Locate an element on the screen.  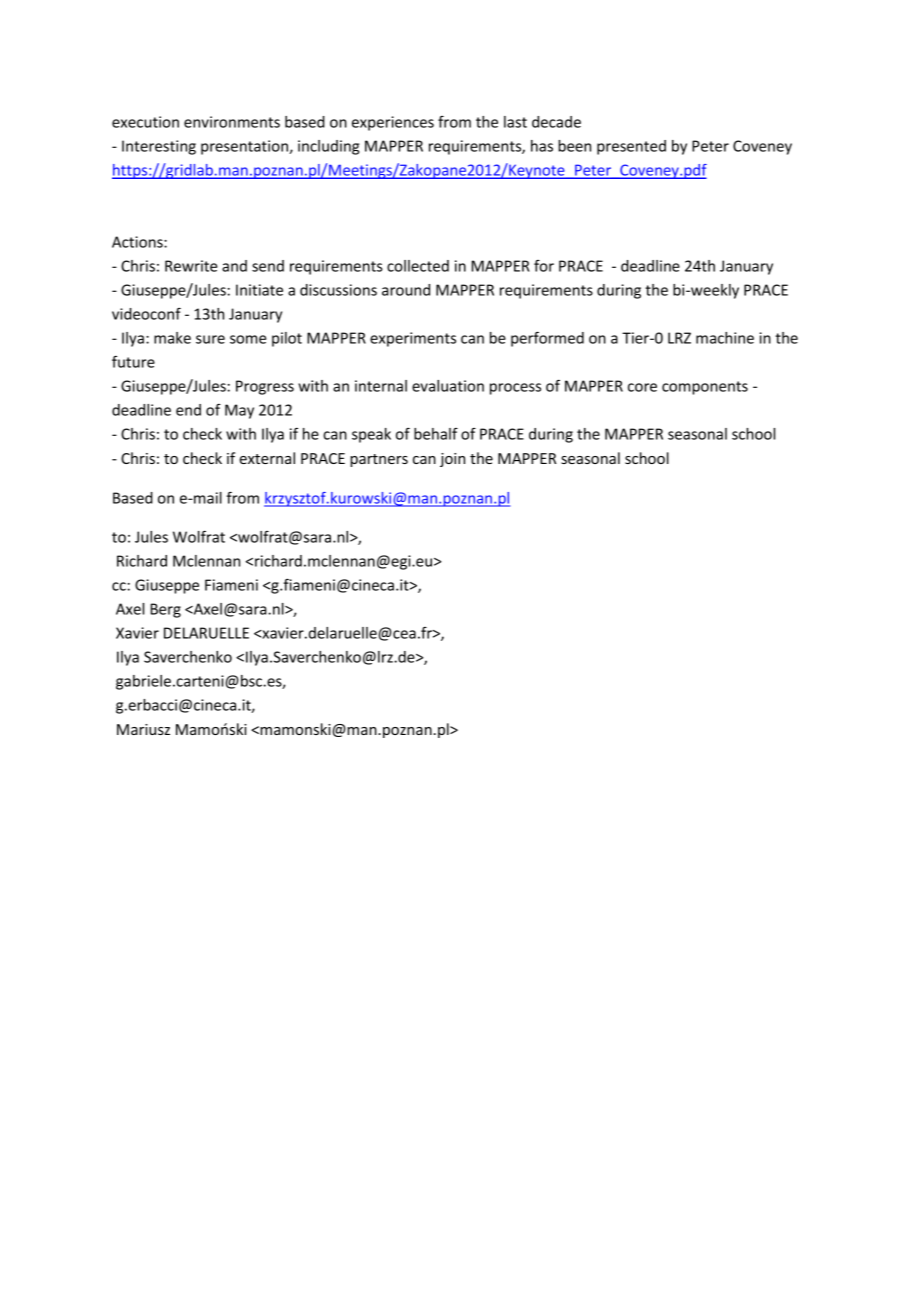
been is located at coordinates (574, 146).
